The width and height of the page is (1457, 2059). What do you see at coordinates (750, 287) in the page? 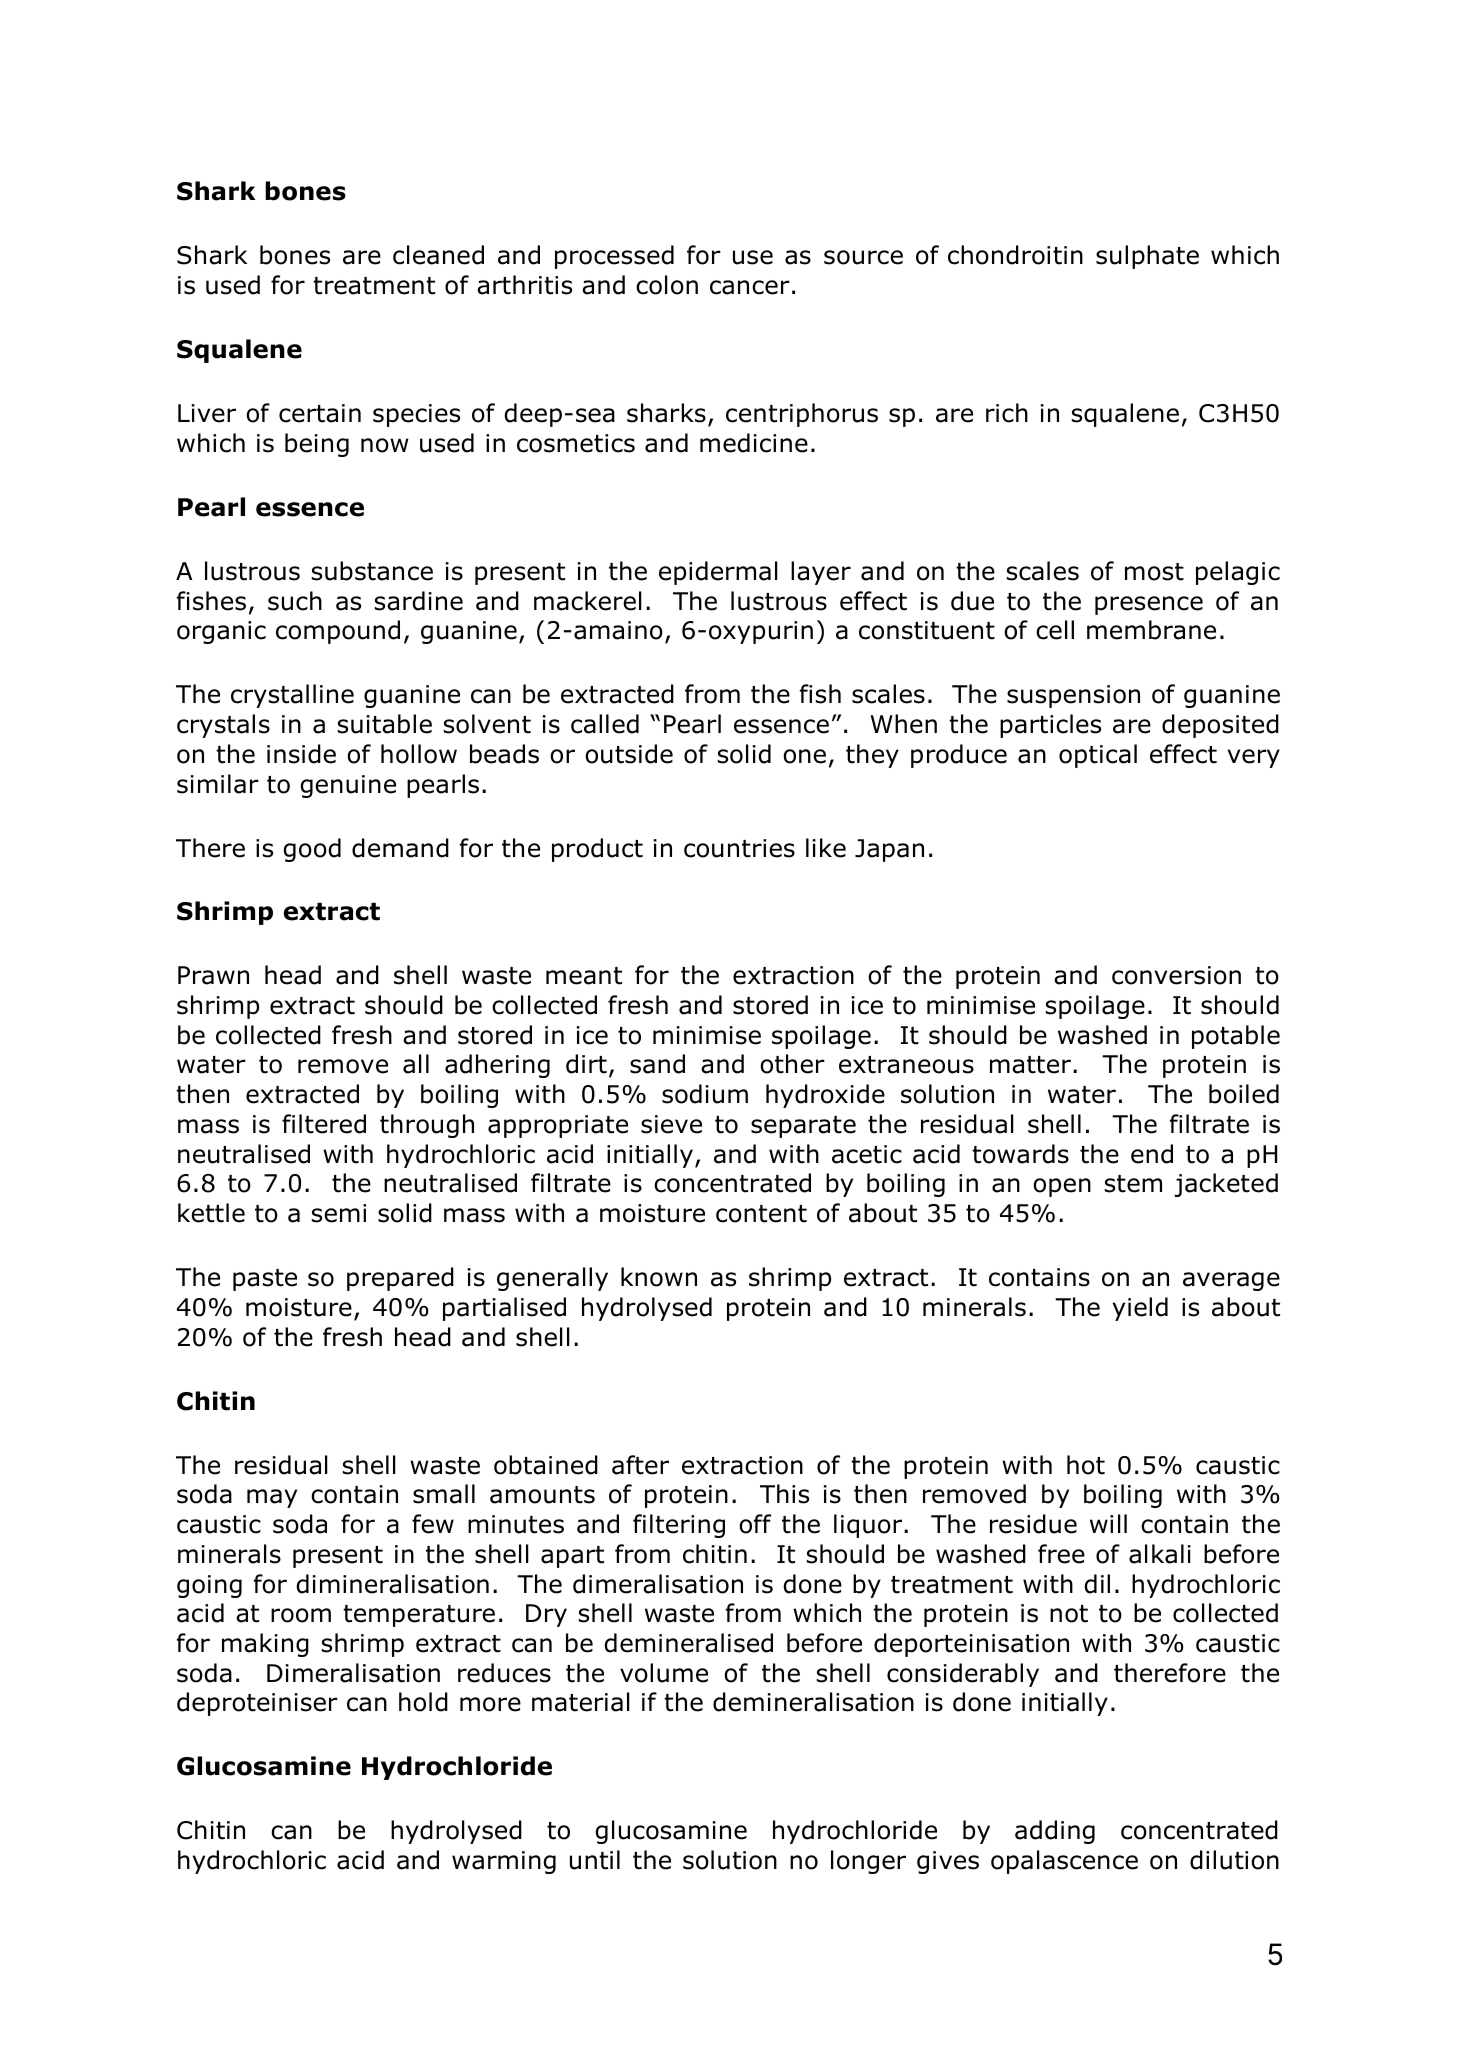
I see `cancer` at bounding box center [750, 287].
